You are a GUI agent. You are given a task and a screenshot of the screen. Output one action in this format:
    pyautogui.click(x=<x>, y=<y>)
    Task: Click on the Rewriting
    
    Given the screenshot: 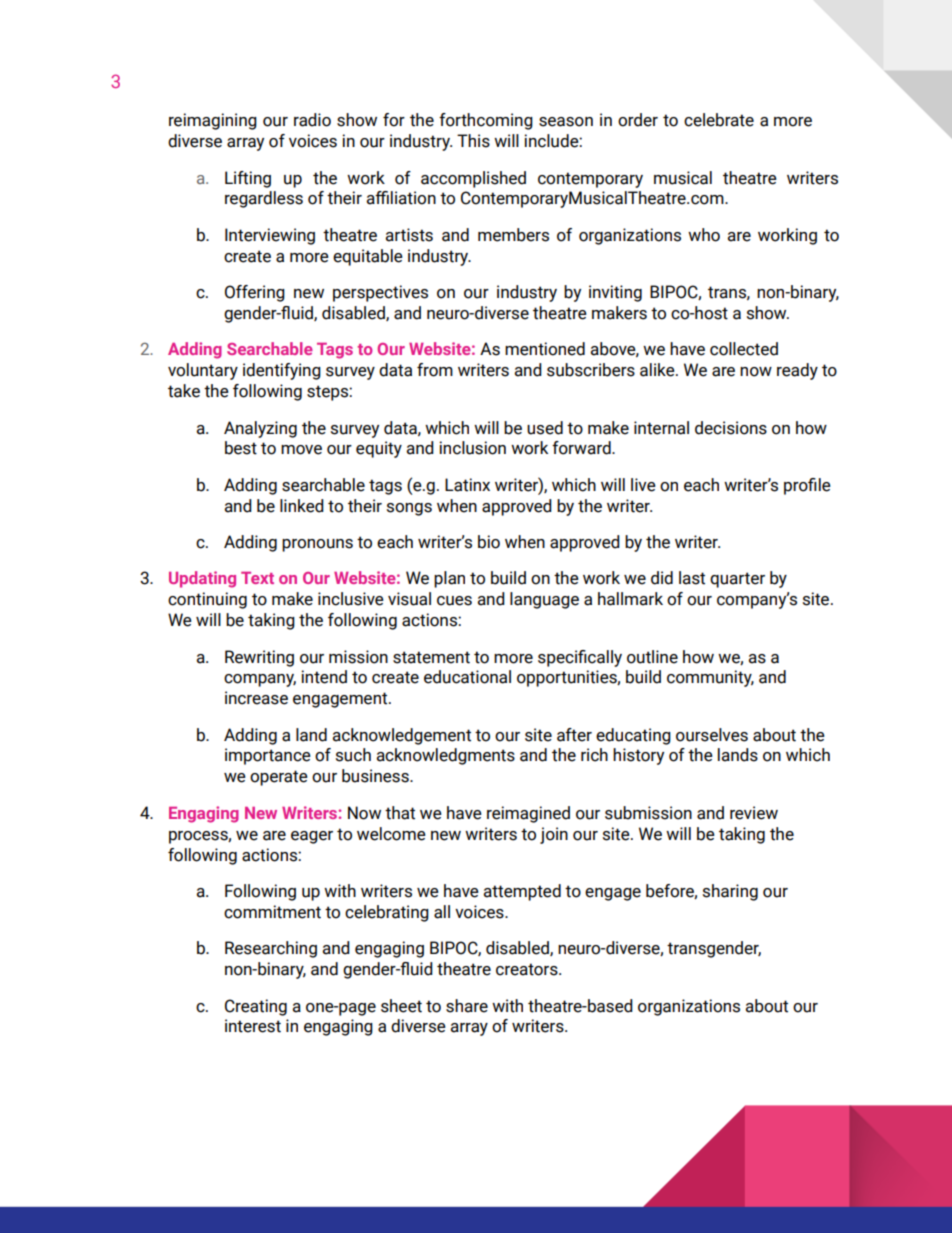 What is the action you would take?
    pyautogui.click(x=259, y=658)
